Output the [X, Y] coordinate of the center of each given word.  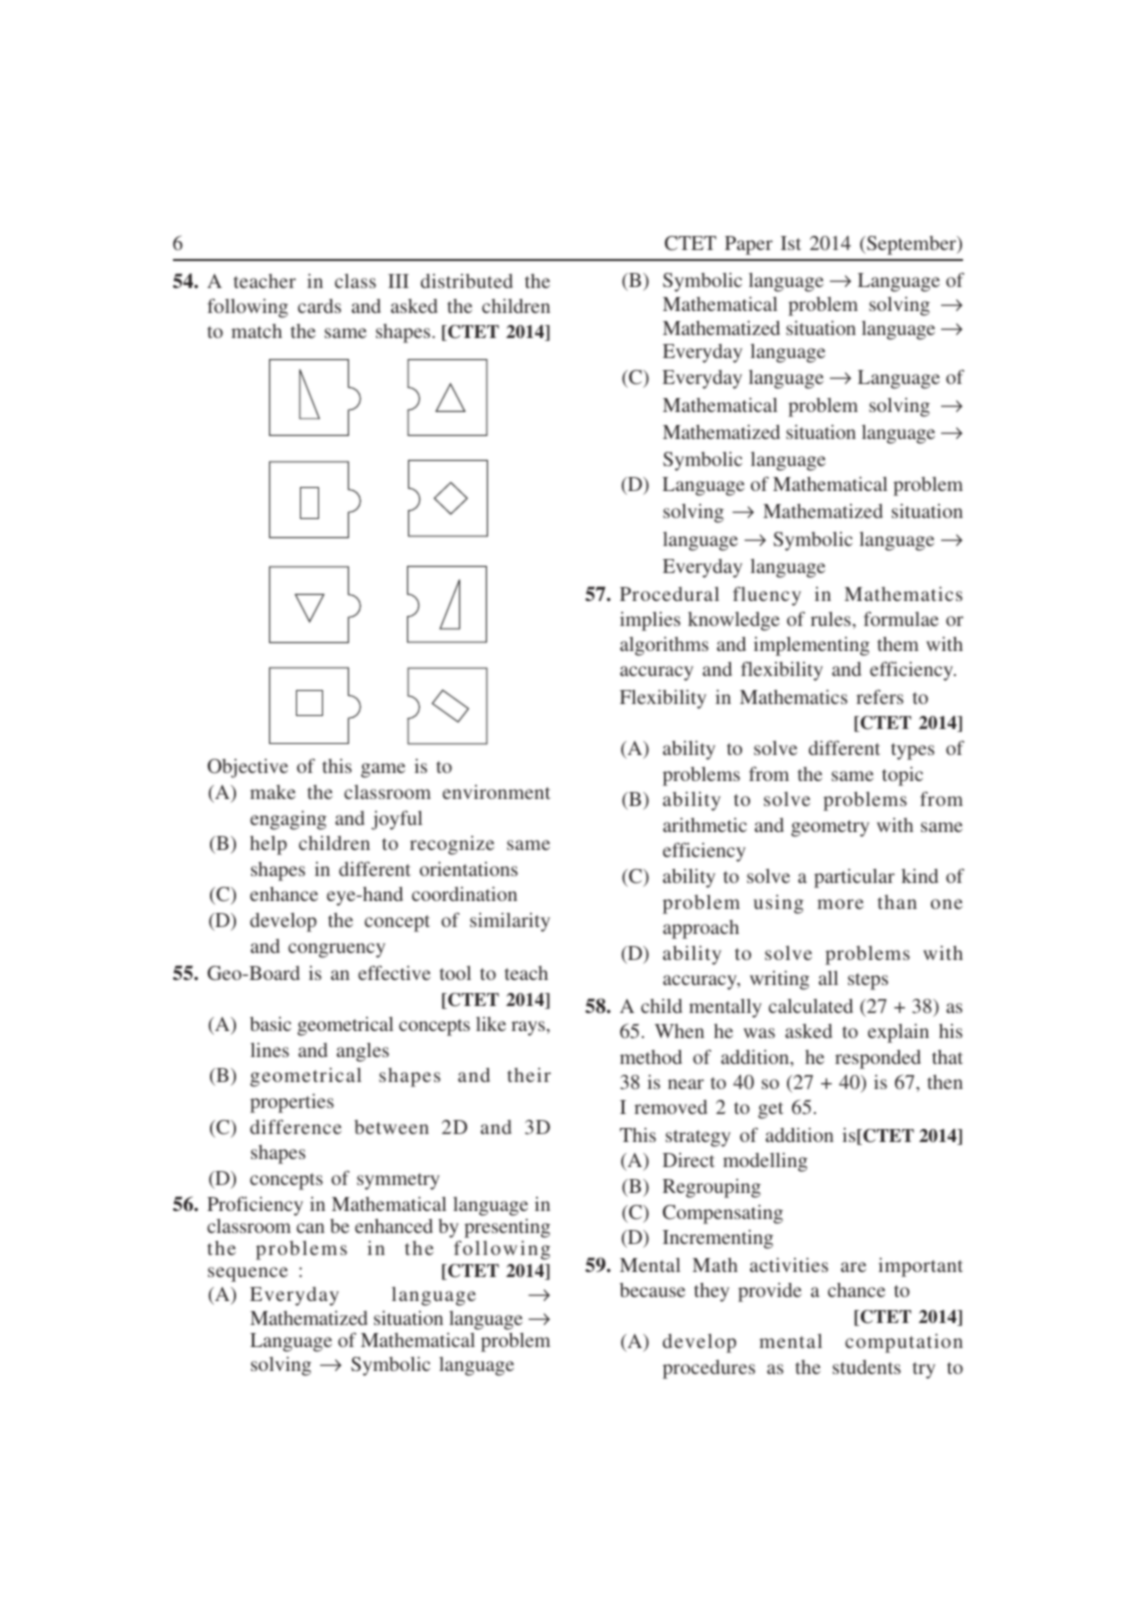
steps [868, 981]
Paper [749, 245]
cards [319, 306]
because [652, 1290]
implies [650, 621]
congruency [336, 950]
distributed [467, 281]
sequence [248, 1274]
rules [831, 619]
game [383, 770]
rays [528, 1028]
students [867, 1367]
